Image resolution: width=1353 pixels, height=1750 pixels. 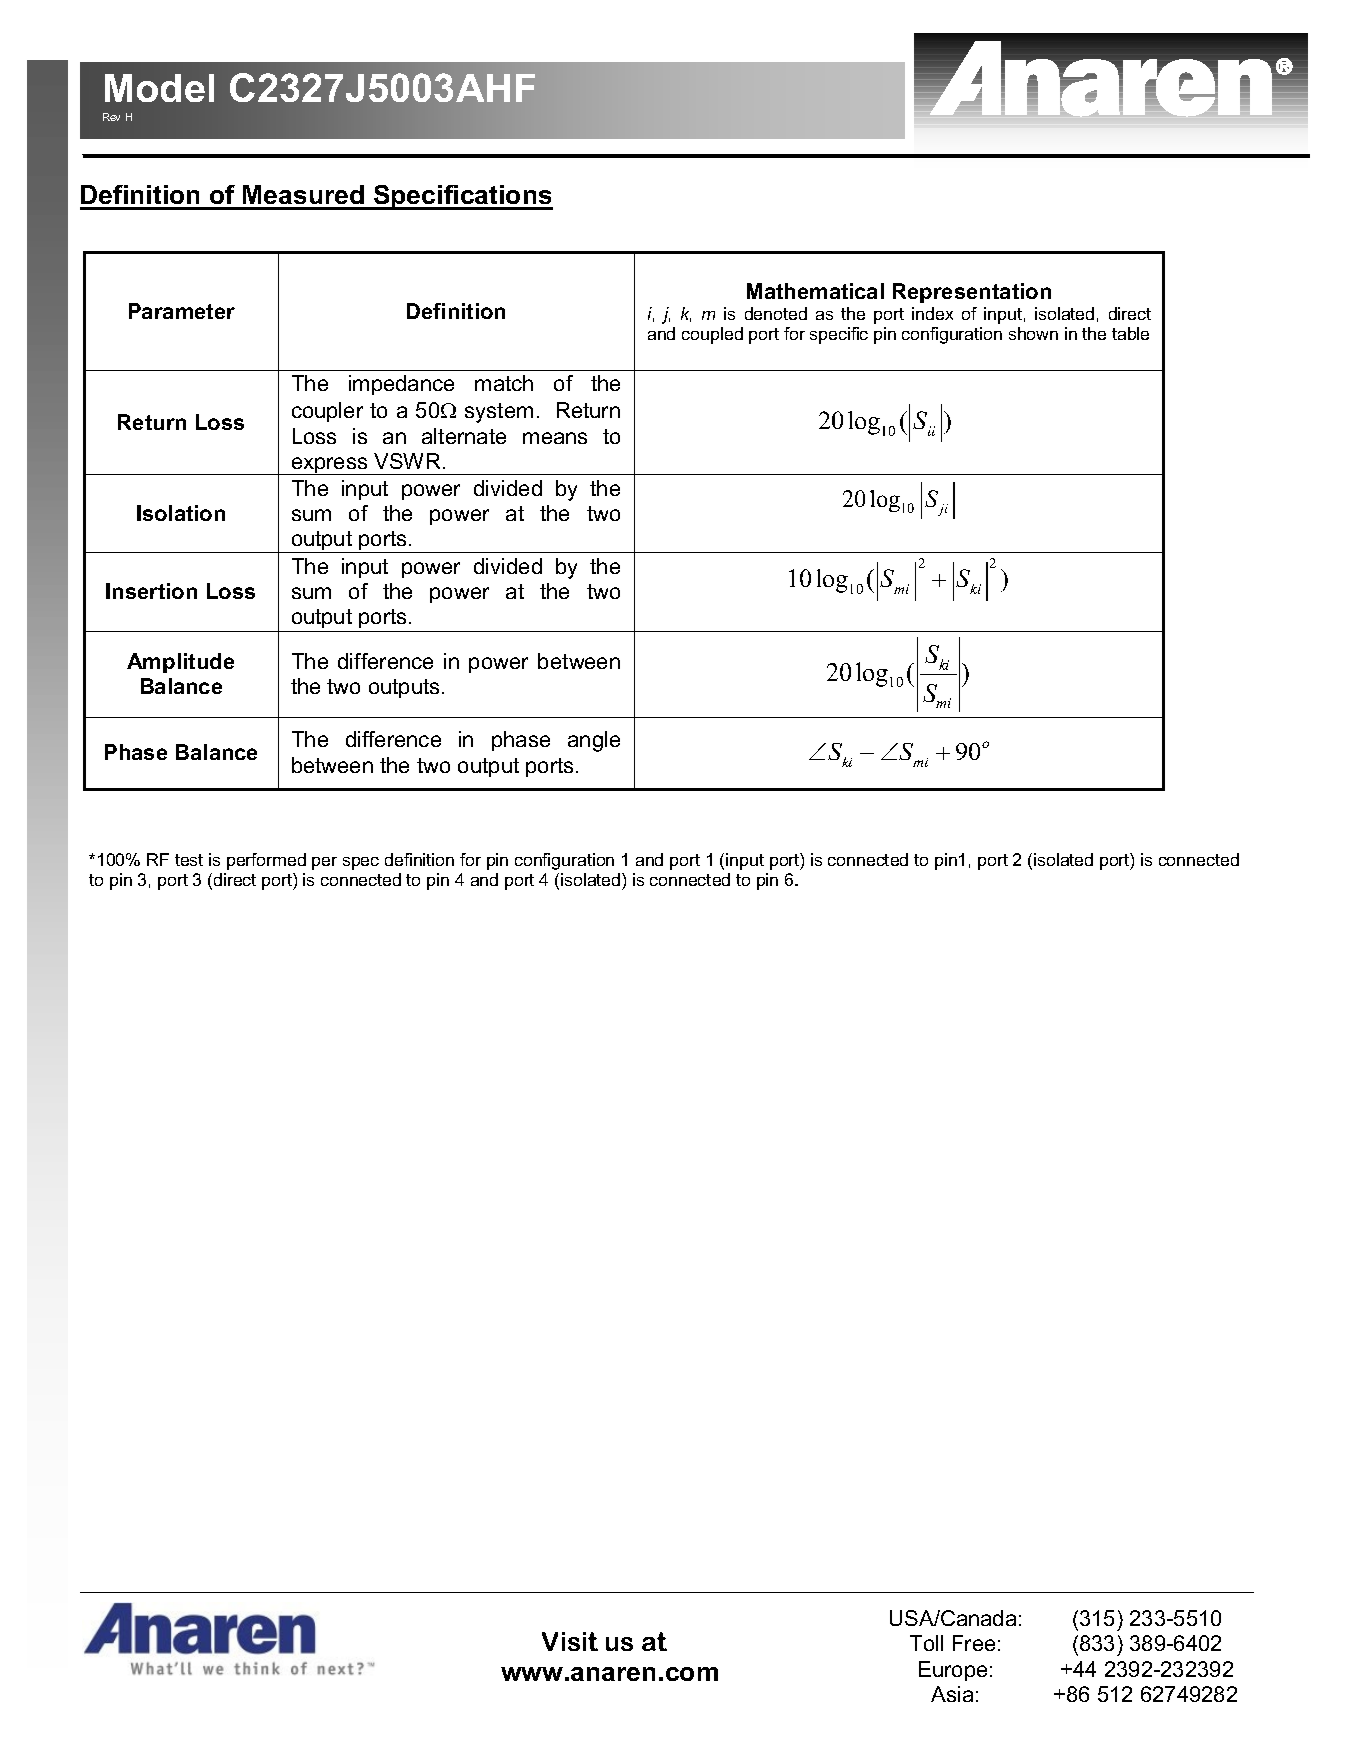 What do you see at coordinates (159, 88) in the image?
I see `Model` at bounding box center [159, 88].
